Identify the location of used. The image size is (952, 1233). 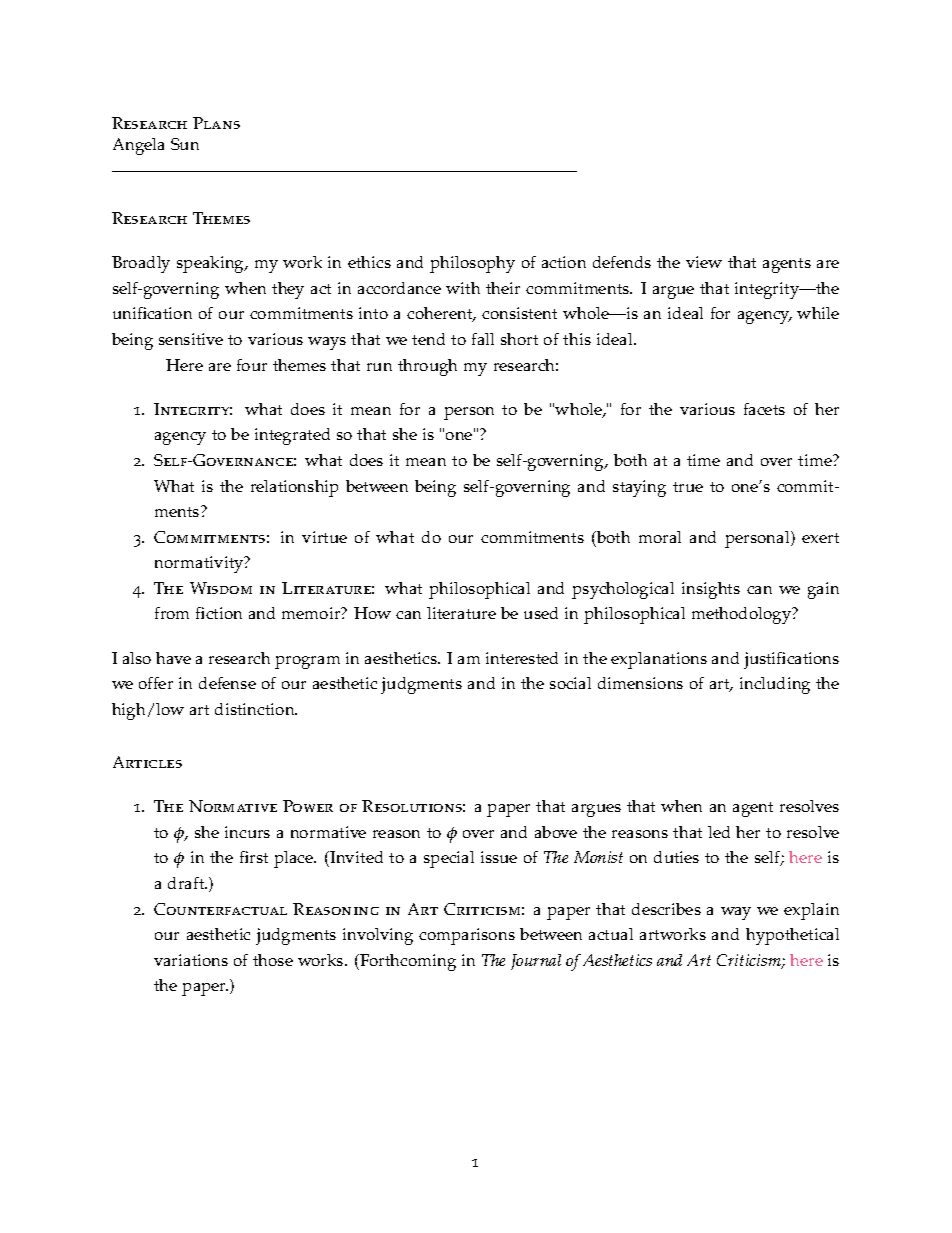
(541, 613).
